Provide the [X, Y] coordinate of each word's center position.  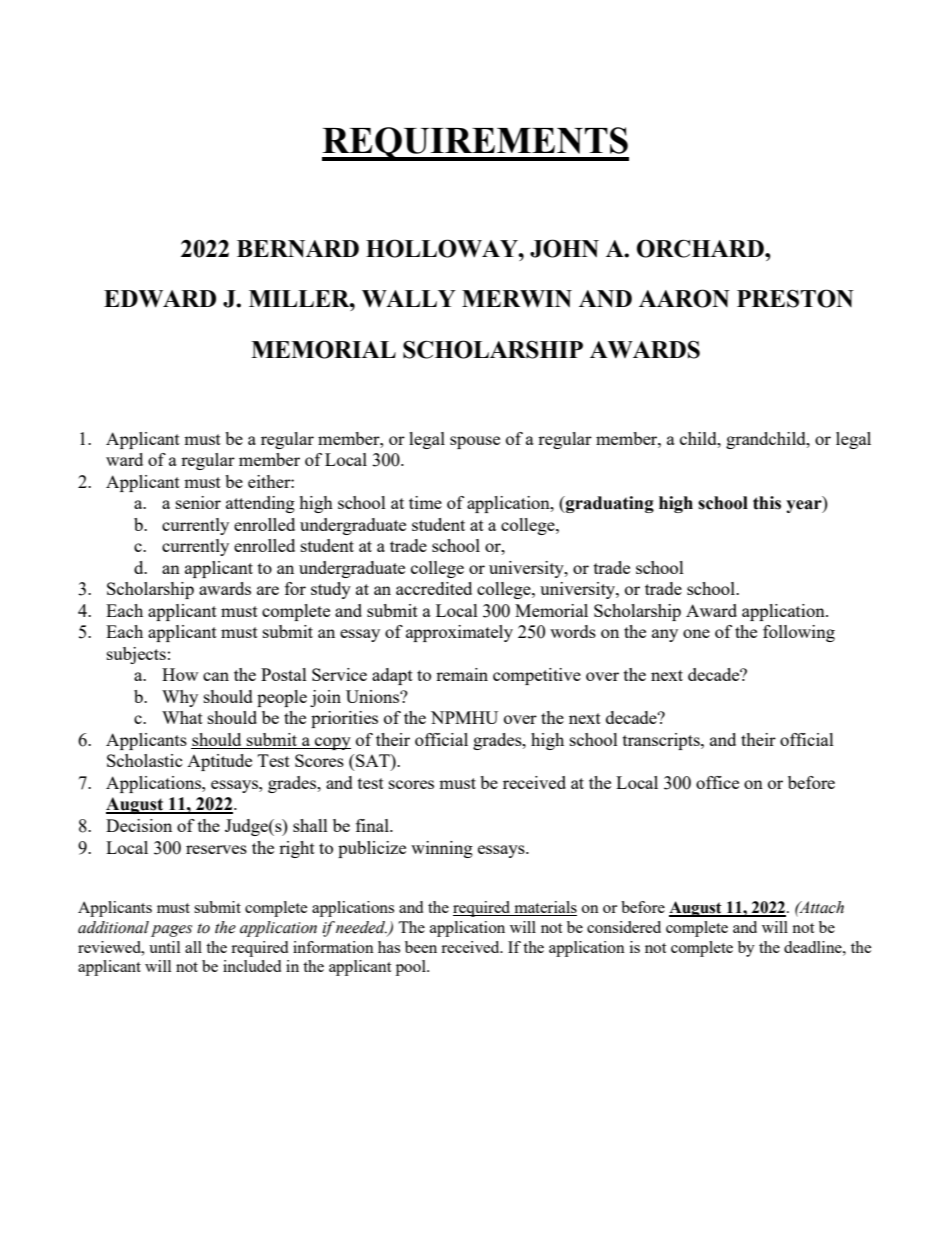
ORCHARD [701, 248]
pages [171, 931]
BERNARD [298, 249]
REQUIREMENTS [475, 144]
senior [198, 502]
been [421, 947]
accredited [434, 588]
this [767, 503]
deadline [814, 947]
